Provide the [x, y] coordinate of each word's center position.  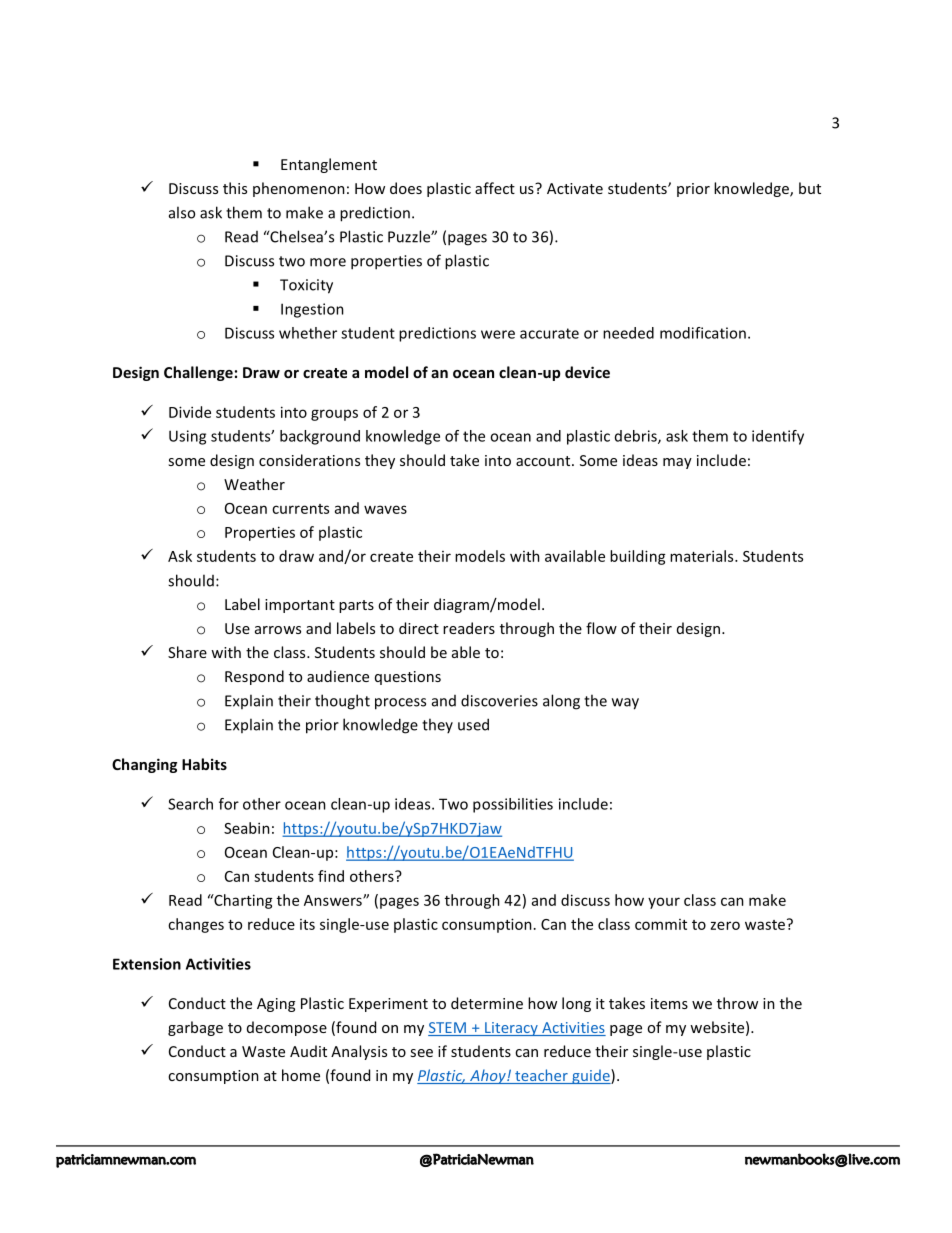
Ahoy [488, 1076]
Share [187, 652]
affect [495, 188]
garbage [195, 1028]
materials [703, 556]
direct [419, 628]
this [235, 188]
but [810, 188]
